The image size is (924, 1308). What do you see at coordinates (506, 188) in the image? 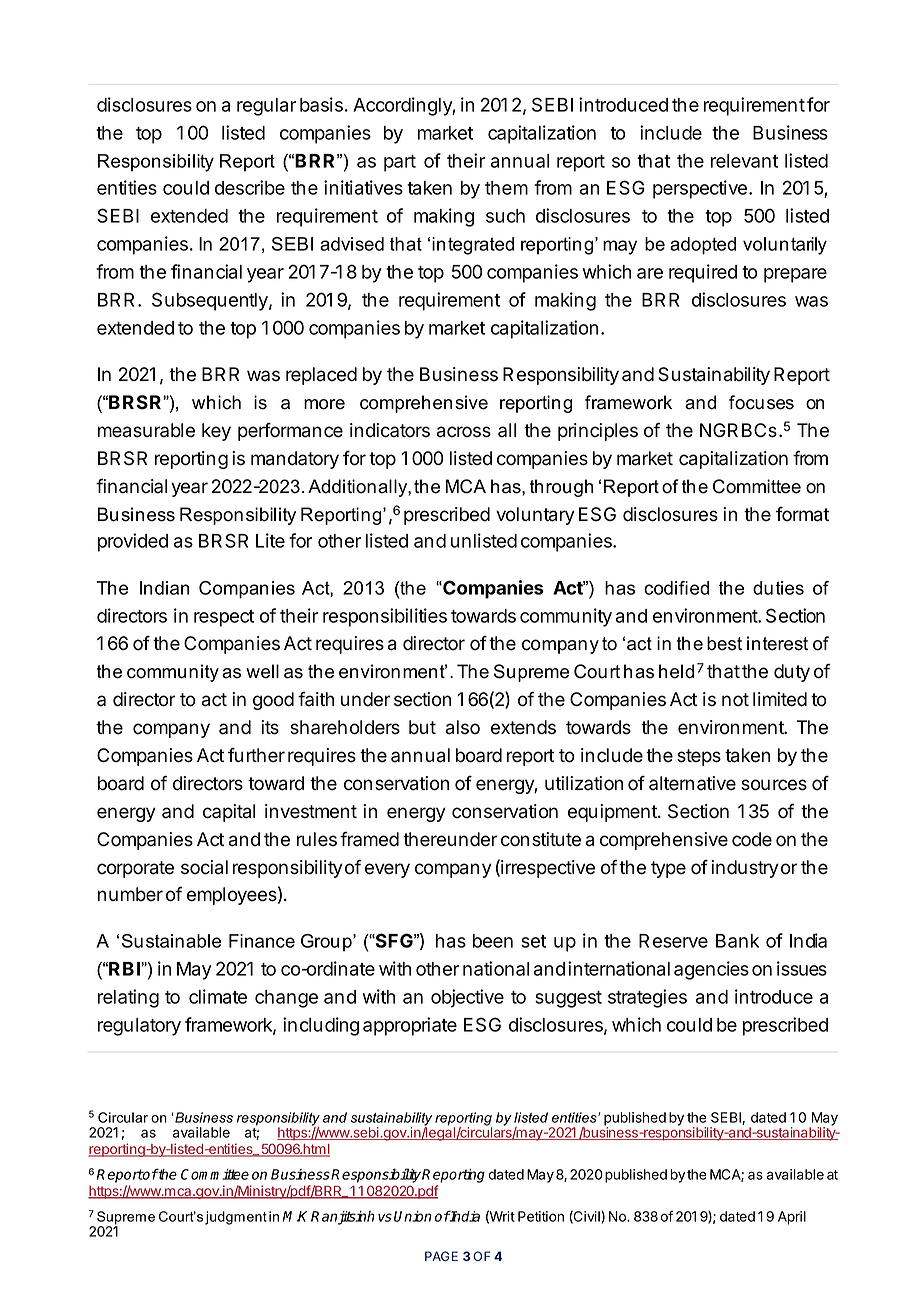
I see `them` at bounding box center [506, 188].
